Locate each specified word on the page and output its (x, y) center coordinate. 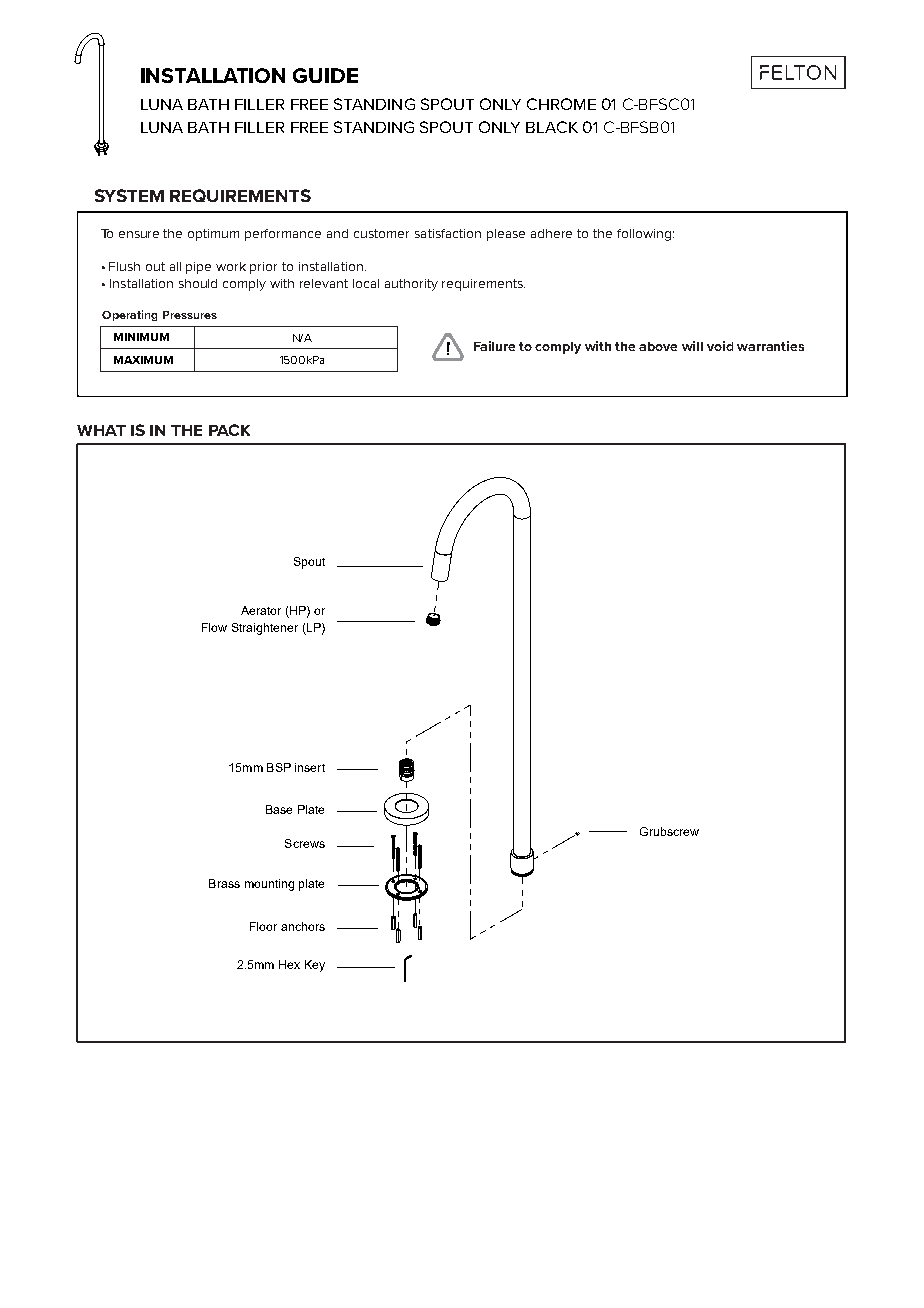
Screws (305, 843)
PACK (229, 430)
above (658, 346)
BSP (279, 767)
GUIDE (325, 75)
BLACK (552, 127)
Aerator (261, 610)
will (692, 346)
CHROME (561, 104)
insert (310, 767)
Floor (263, 926)
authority (411, 285)
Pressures (190, 315)
